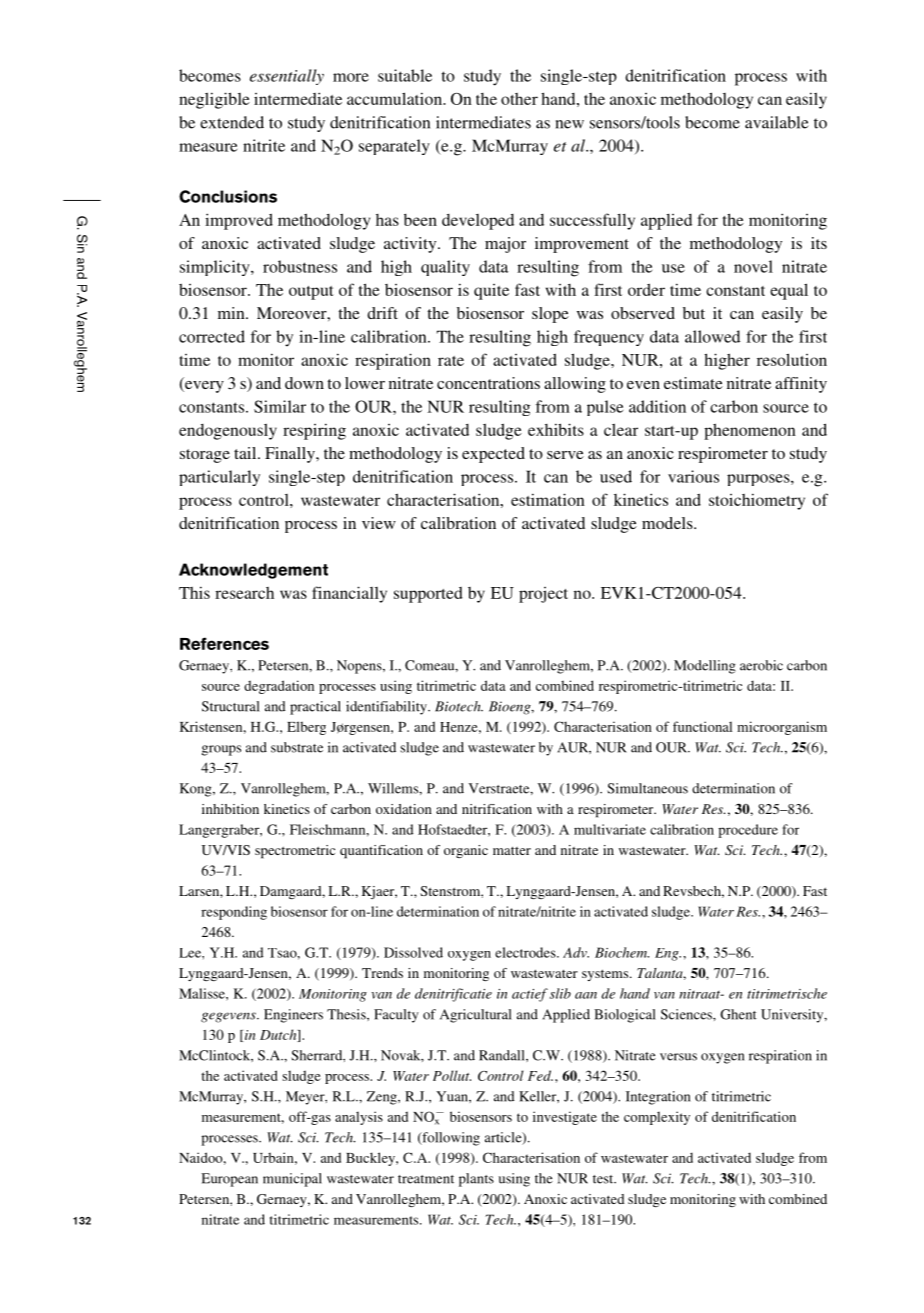 This screenshot has width=924, height=1313. I want to click on expected, so click(493, 455).
